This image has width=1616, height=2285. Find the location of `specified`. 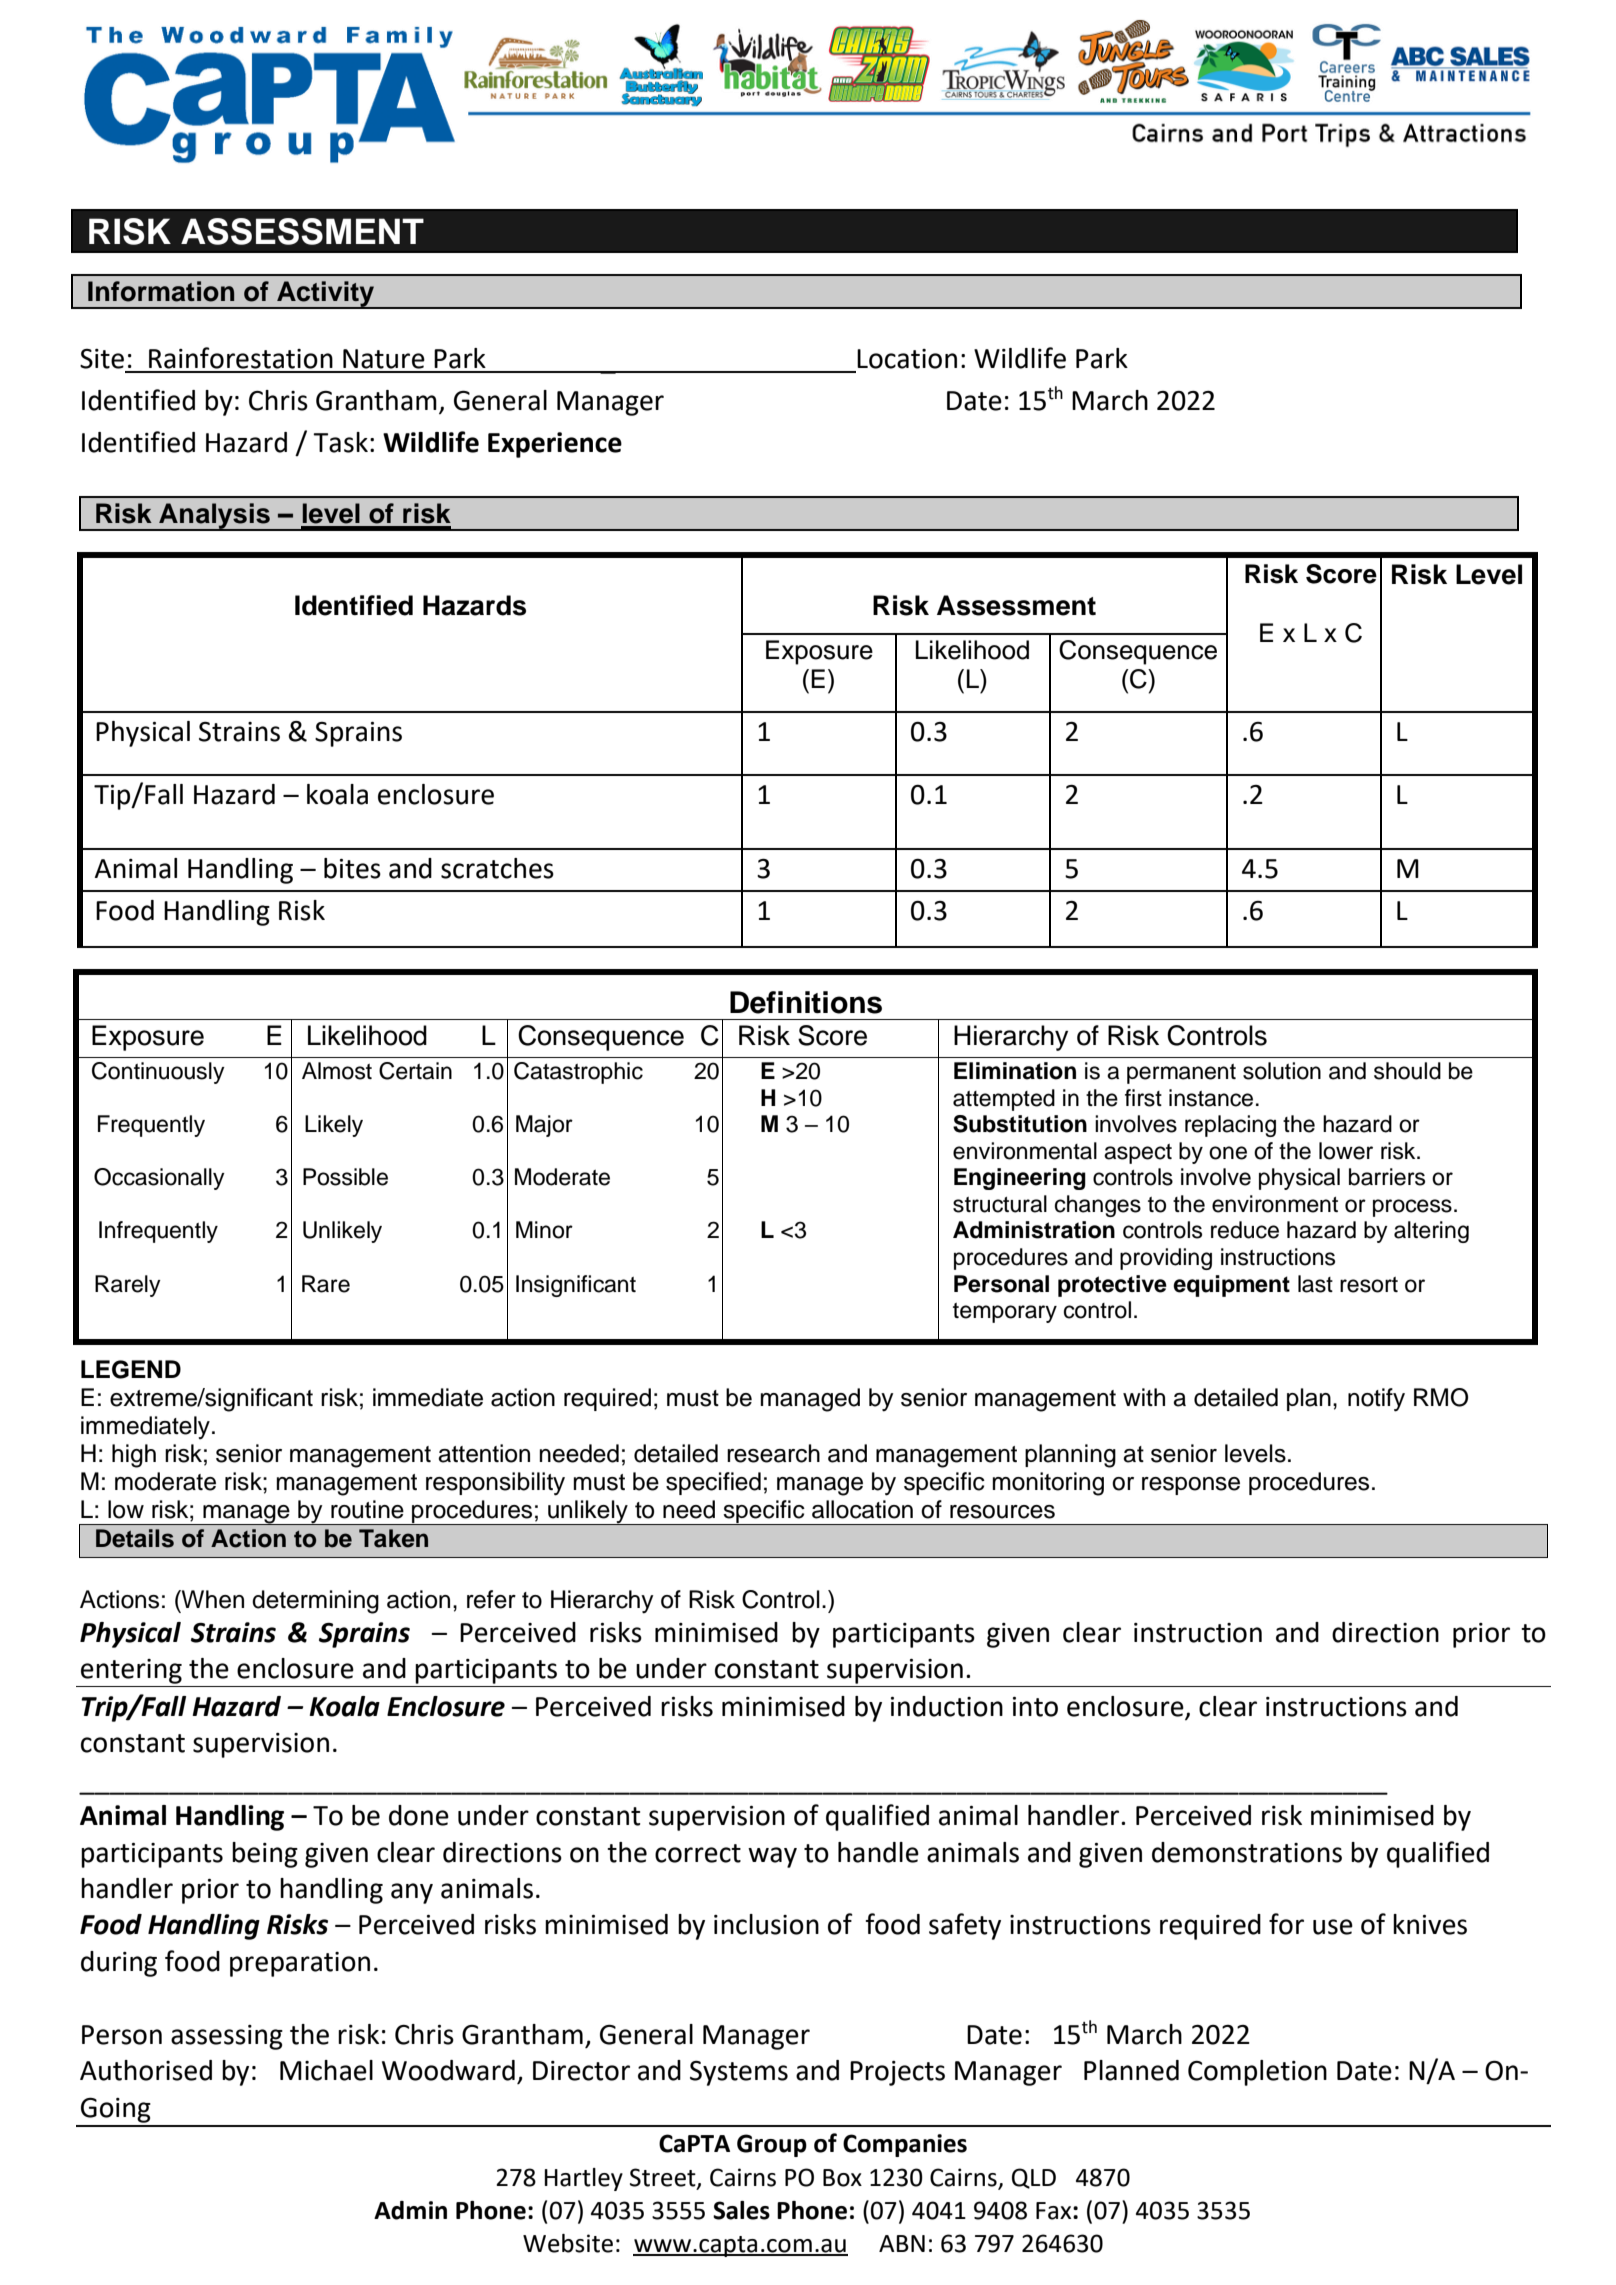

specified is located at coordinates (713, 1483).
